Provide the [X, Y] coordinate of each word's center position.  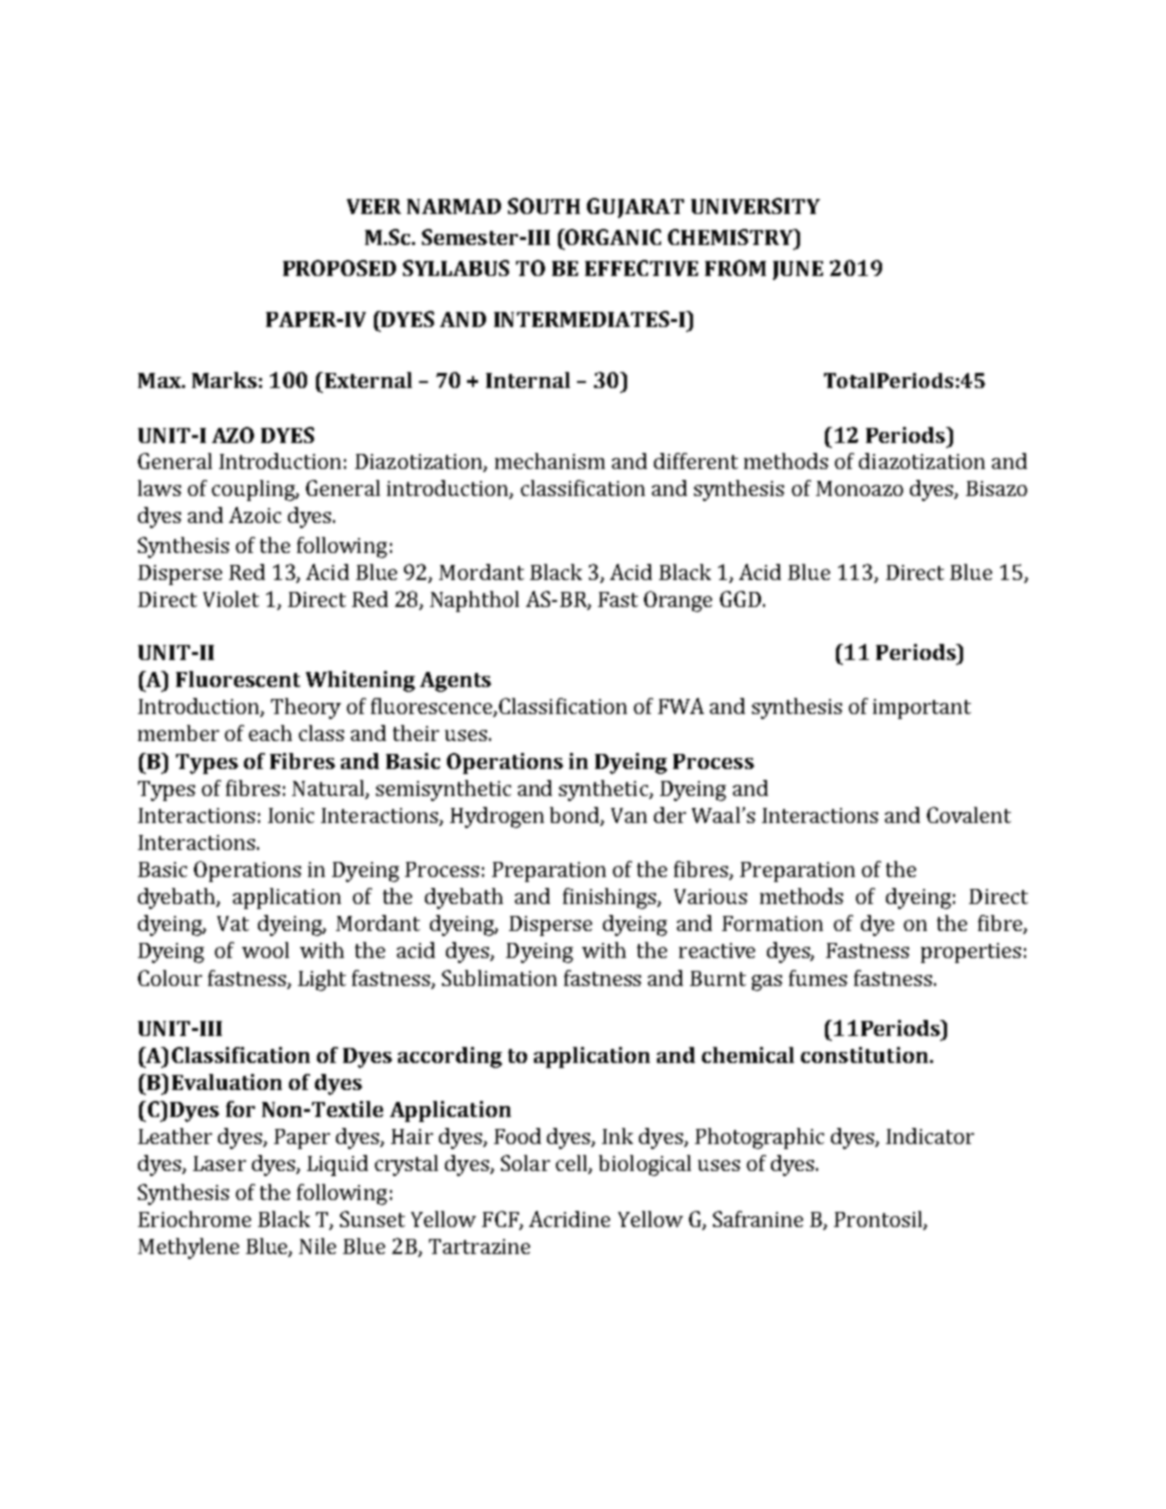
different [696, 461]
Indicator [930, 1136]
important [922, 709]
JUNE [798, 270]
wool [265, 950]
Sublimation [499, 978]
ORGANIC [612, 237]
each [270, 733]
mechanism [550, 461]
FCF [501, 1220]
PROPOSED [339, 268]
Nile [317, 1246]
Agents [455, 682]
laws [159, 488]
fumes [818, 978]
